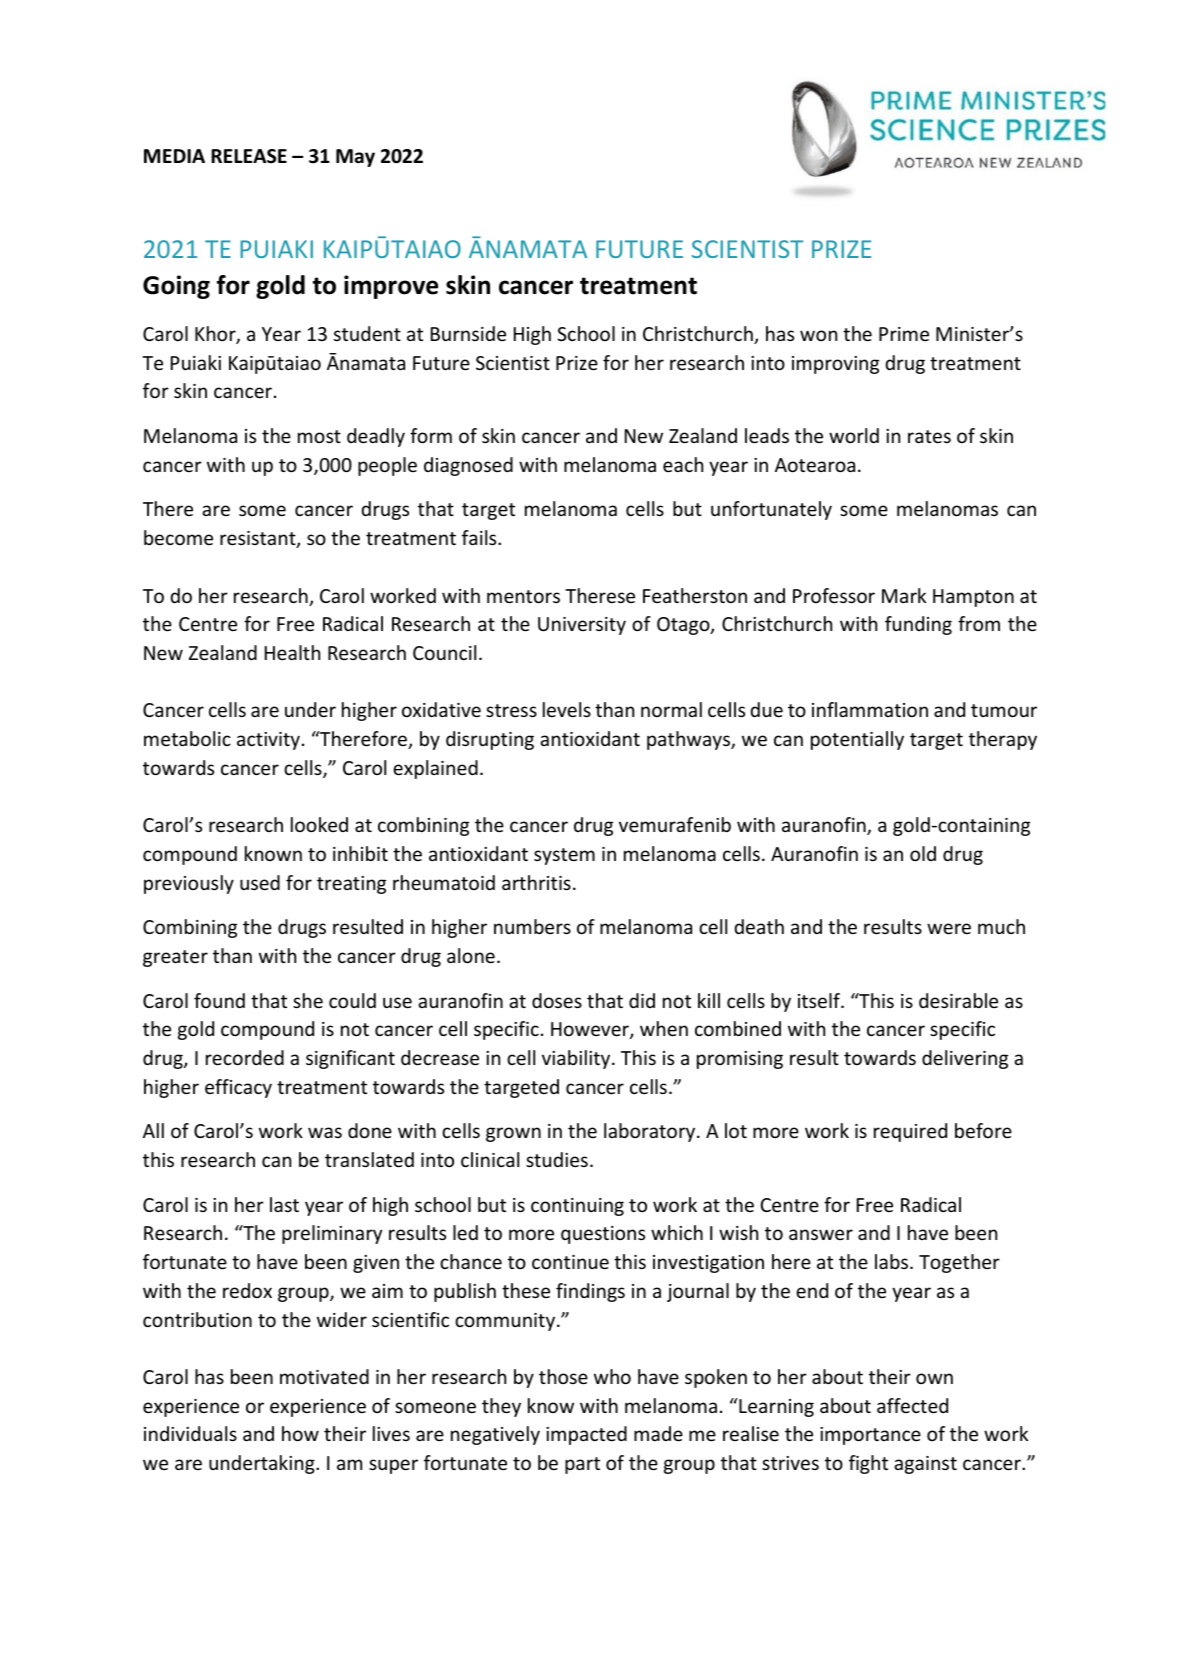 Image resolution: width=1180 pixels, height=1669 pixels. Describe the element at coordinates (391, 287) in the document. I see `improve` at that location.
